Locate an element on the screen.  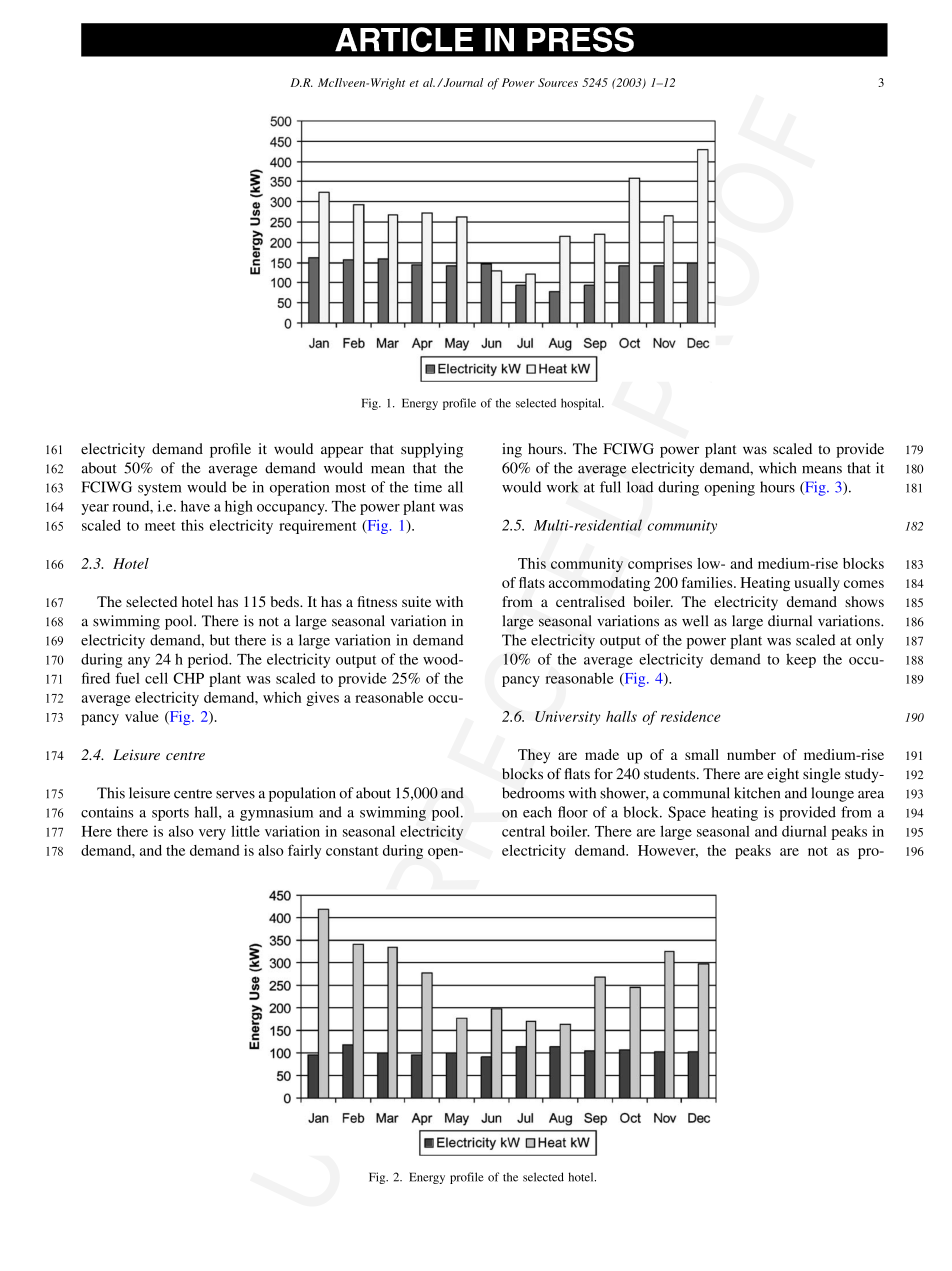
supplying is located at coordinates (432, 450).
